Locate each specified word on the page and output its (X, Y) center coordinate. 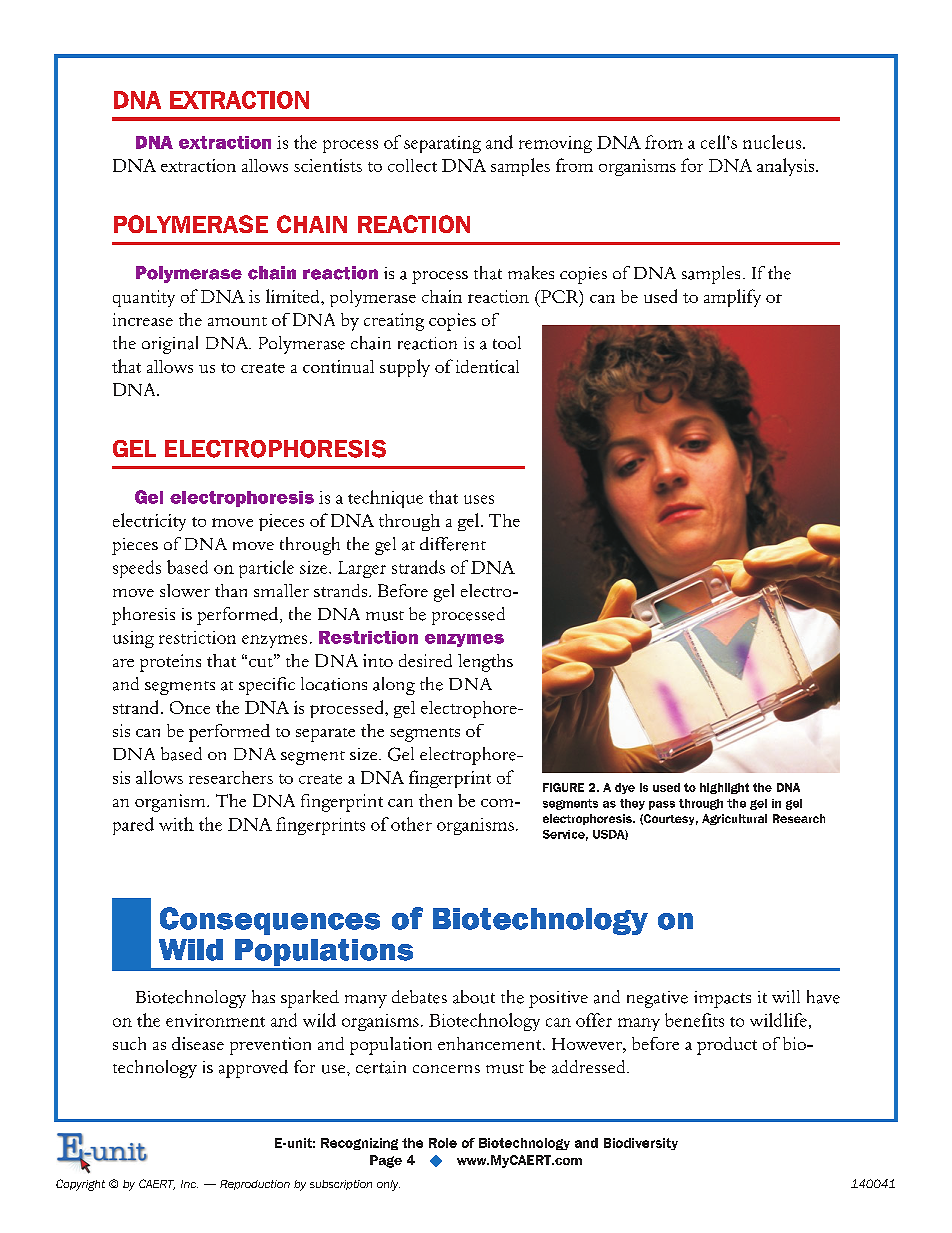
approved (253, 1069)
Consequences (270, 921)
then (435, 800)
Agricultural (734, 819)
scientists (328, 165)
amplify (732, 298)
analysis (787, 167)
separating (442, 144)
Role (443, 1143)
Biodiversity (641, 1144)
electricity (149, 522)
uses (479, 499)
